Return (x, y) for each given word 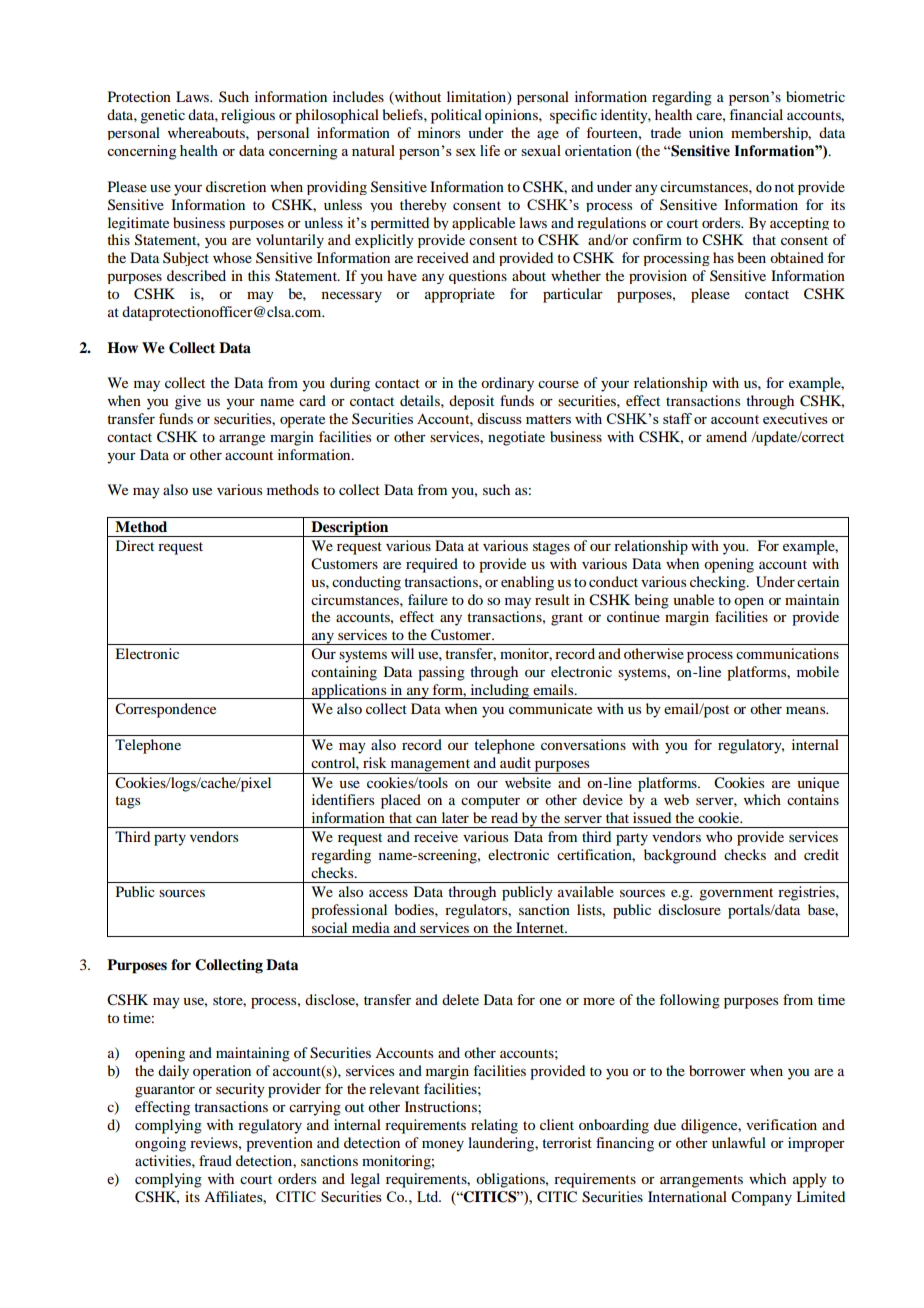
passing (441, 673)
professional (349, 911)
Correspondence (165, 710)
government (736, 894)
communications (787, 653)
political (456, 116)
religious (248, 116)
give (188, 402)
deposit (471, 402)
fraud (215, 1160)
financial (756, 114)
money (443, 1146)
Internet (541, 927)
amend (726, 436)
